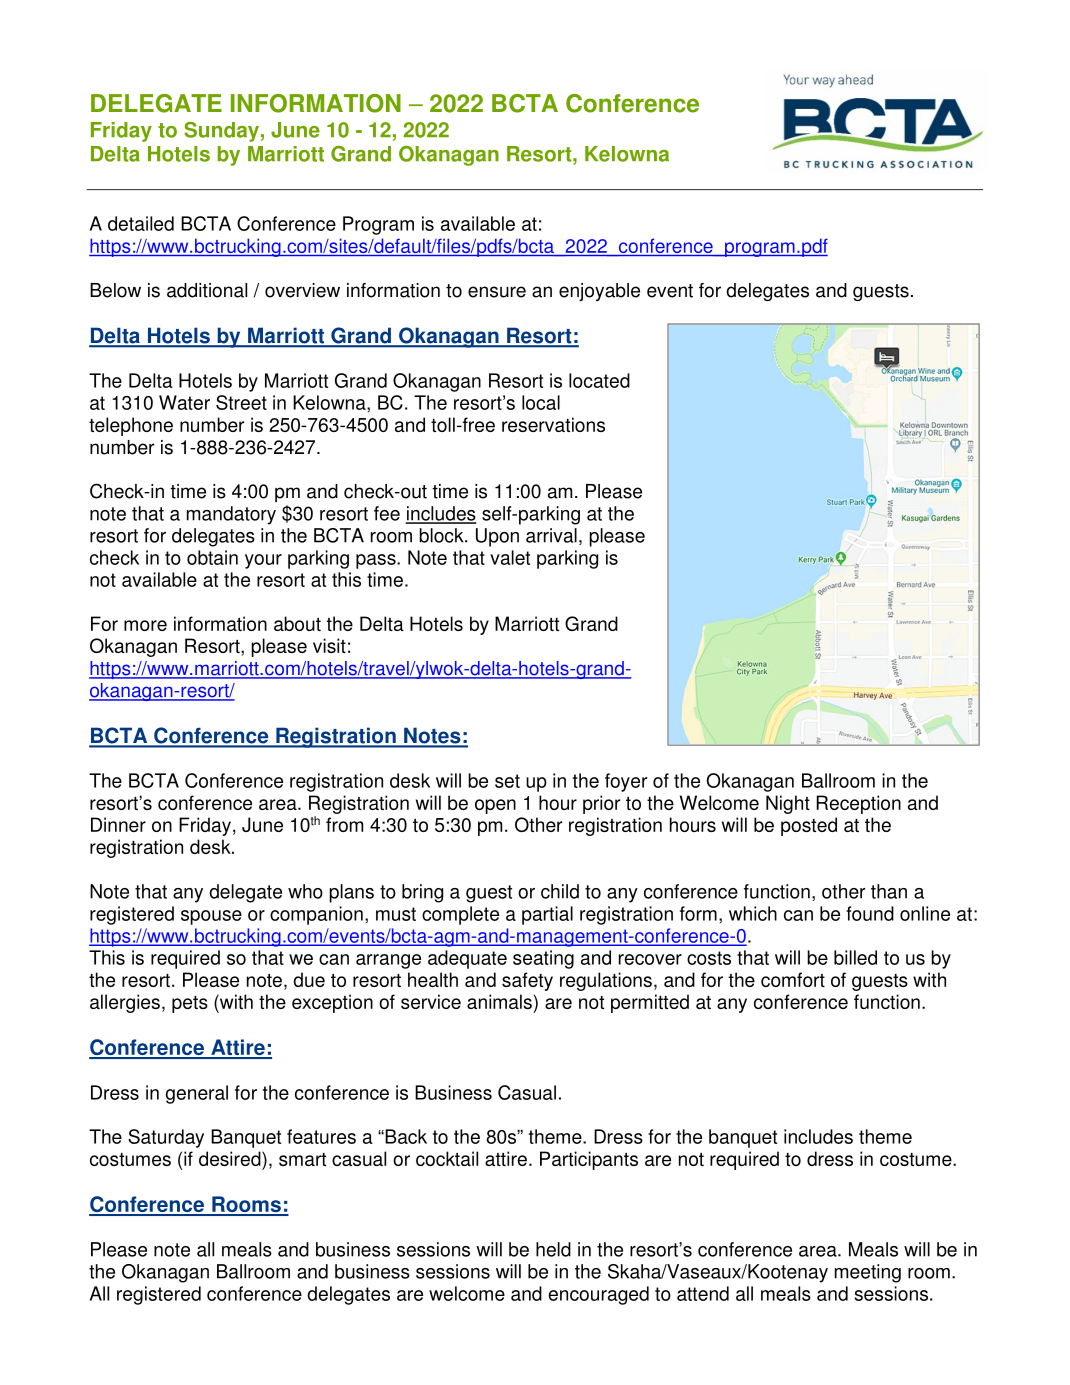 The image size is (1070, 1385). Describe the element at coordinates (858, 804) in the screenshot. I see `Reception` at that location.
